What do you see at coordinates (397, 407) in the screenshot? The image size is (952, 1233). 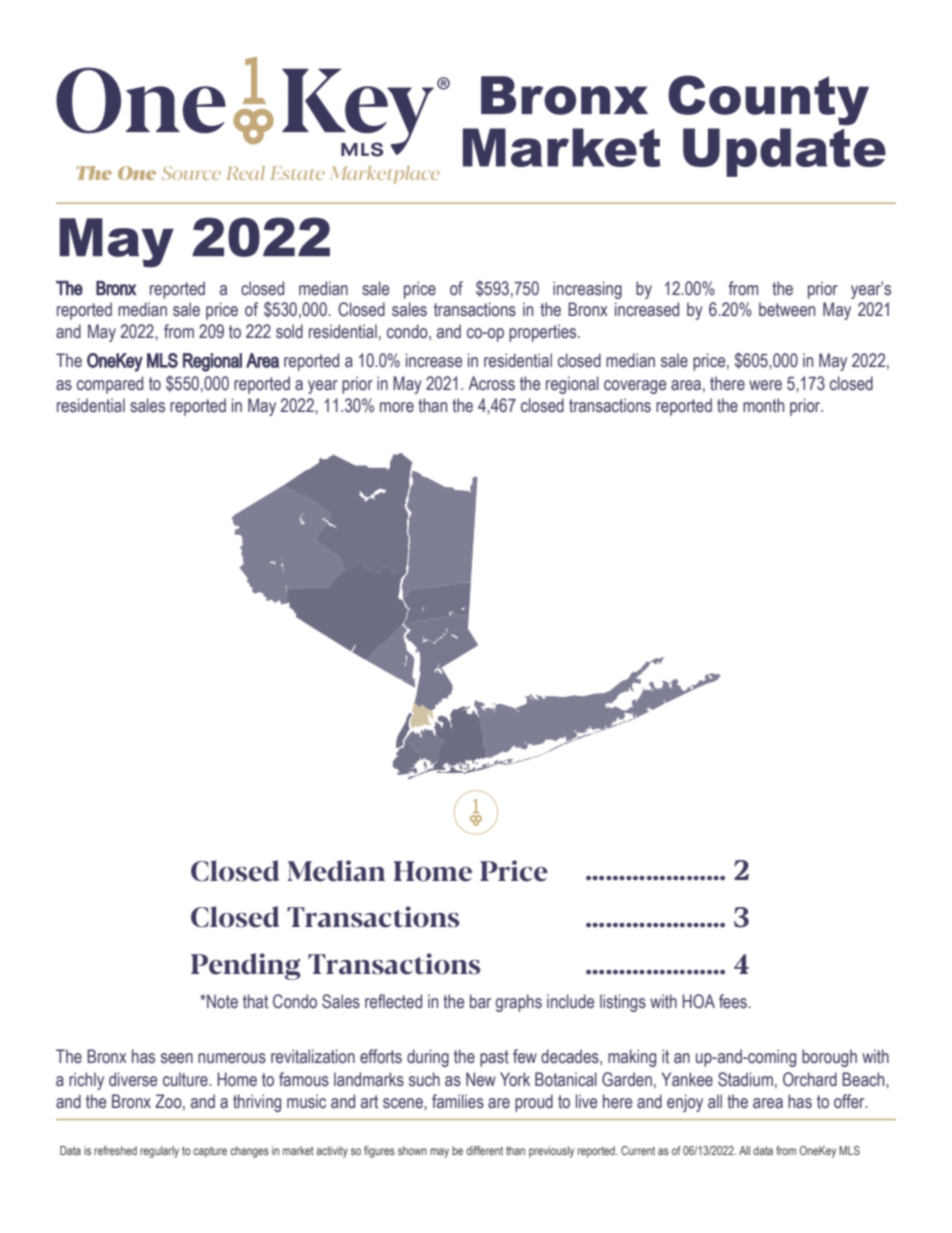 I see `more` at bounding box center [397, 407].
